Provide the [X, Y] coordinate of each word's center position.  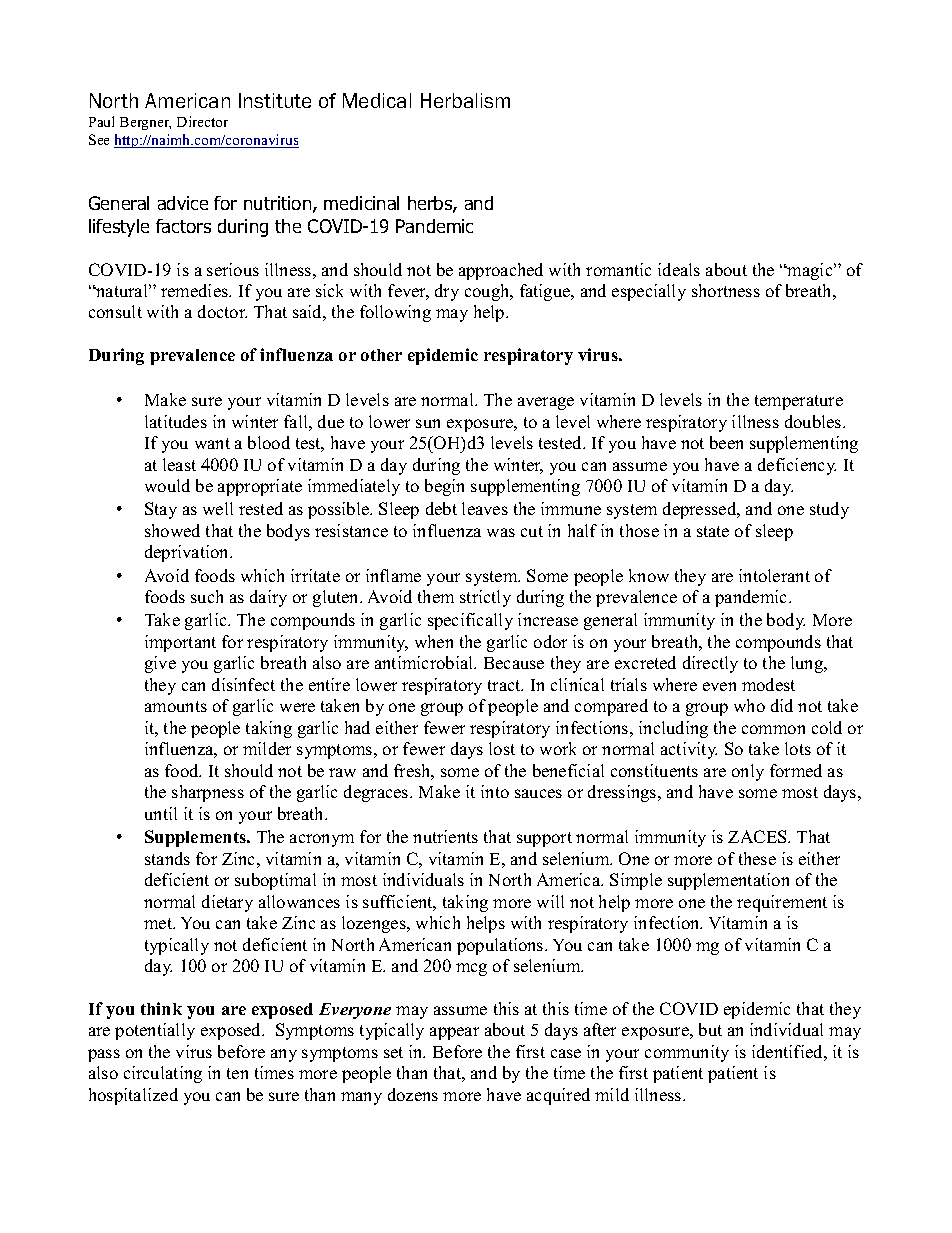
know [649, 575]
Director [202, 121]
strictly [485, 598]
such [207, 596]
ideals [679, 269]
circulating [163, 1074]
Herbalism [465, 100]
